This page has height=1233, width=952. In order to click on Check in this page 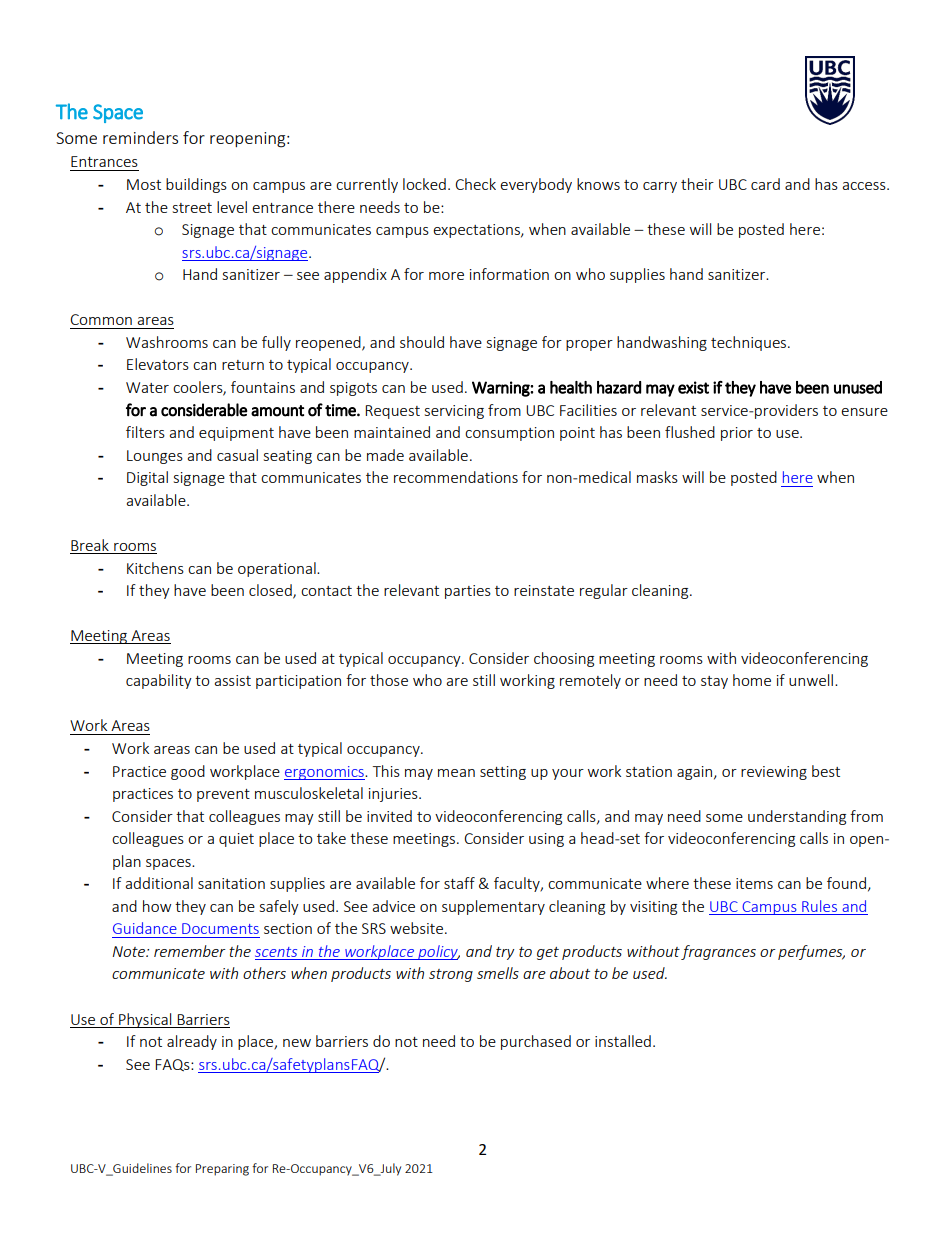, I will do `click(475, 184)`.
